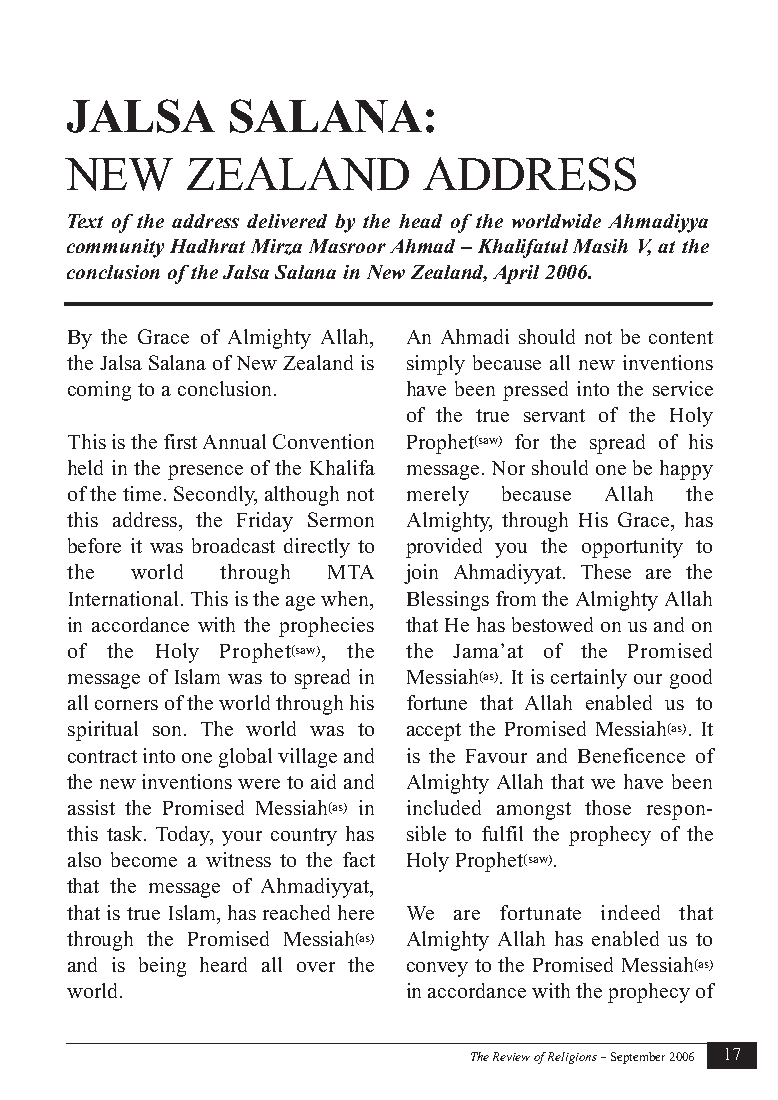  What do you see at coordinates (123, 598) in the image?
I see `International` at bounding box center [123, 598].
